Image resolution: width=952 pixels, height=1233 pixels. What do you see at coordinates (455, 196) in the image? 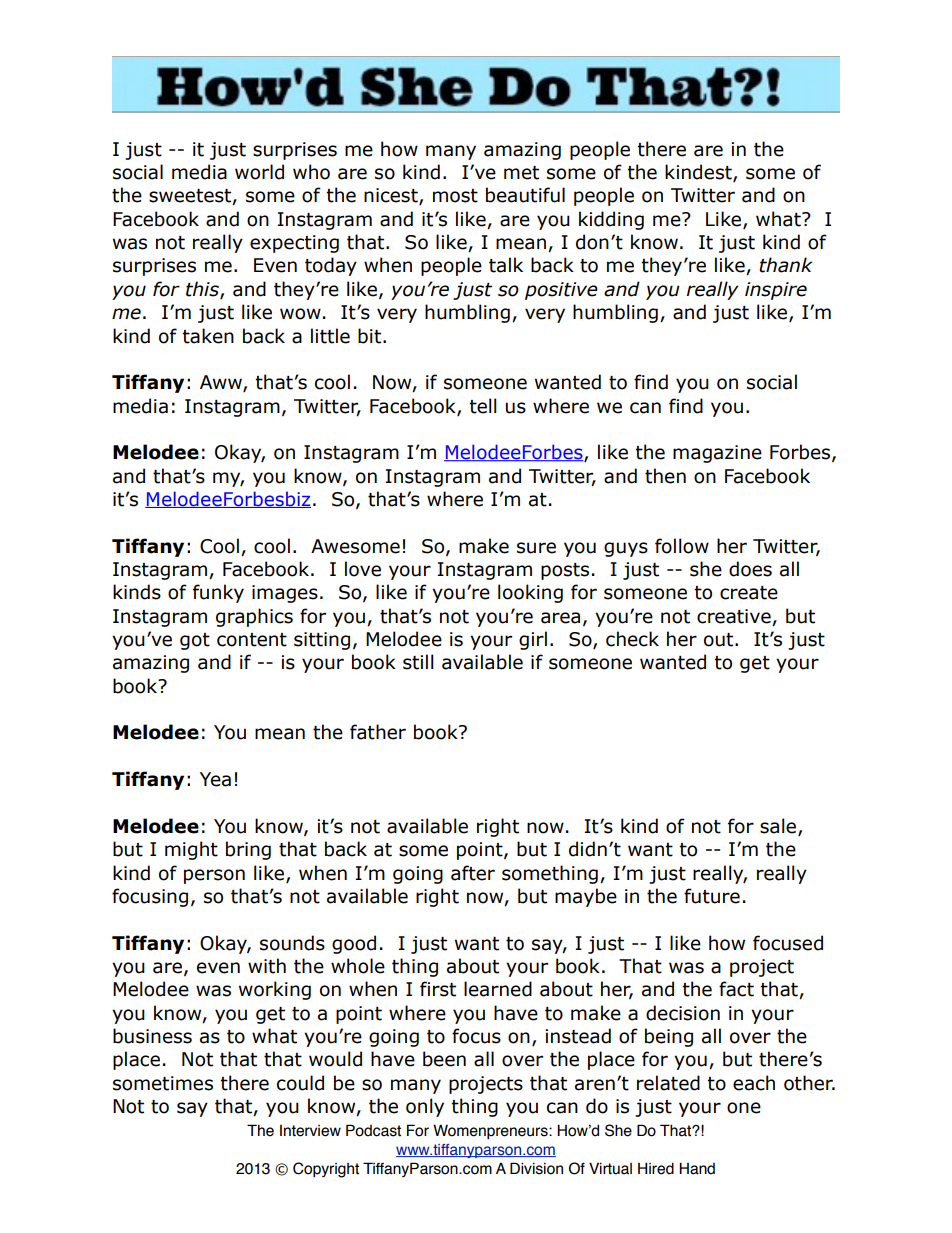
I see `most` at bounding box center [455, 196].
